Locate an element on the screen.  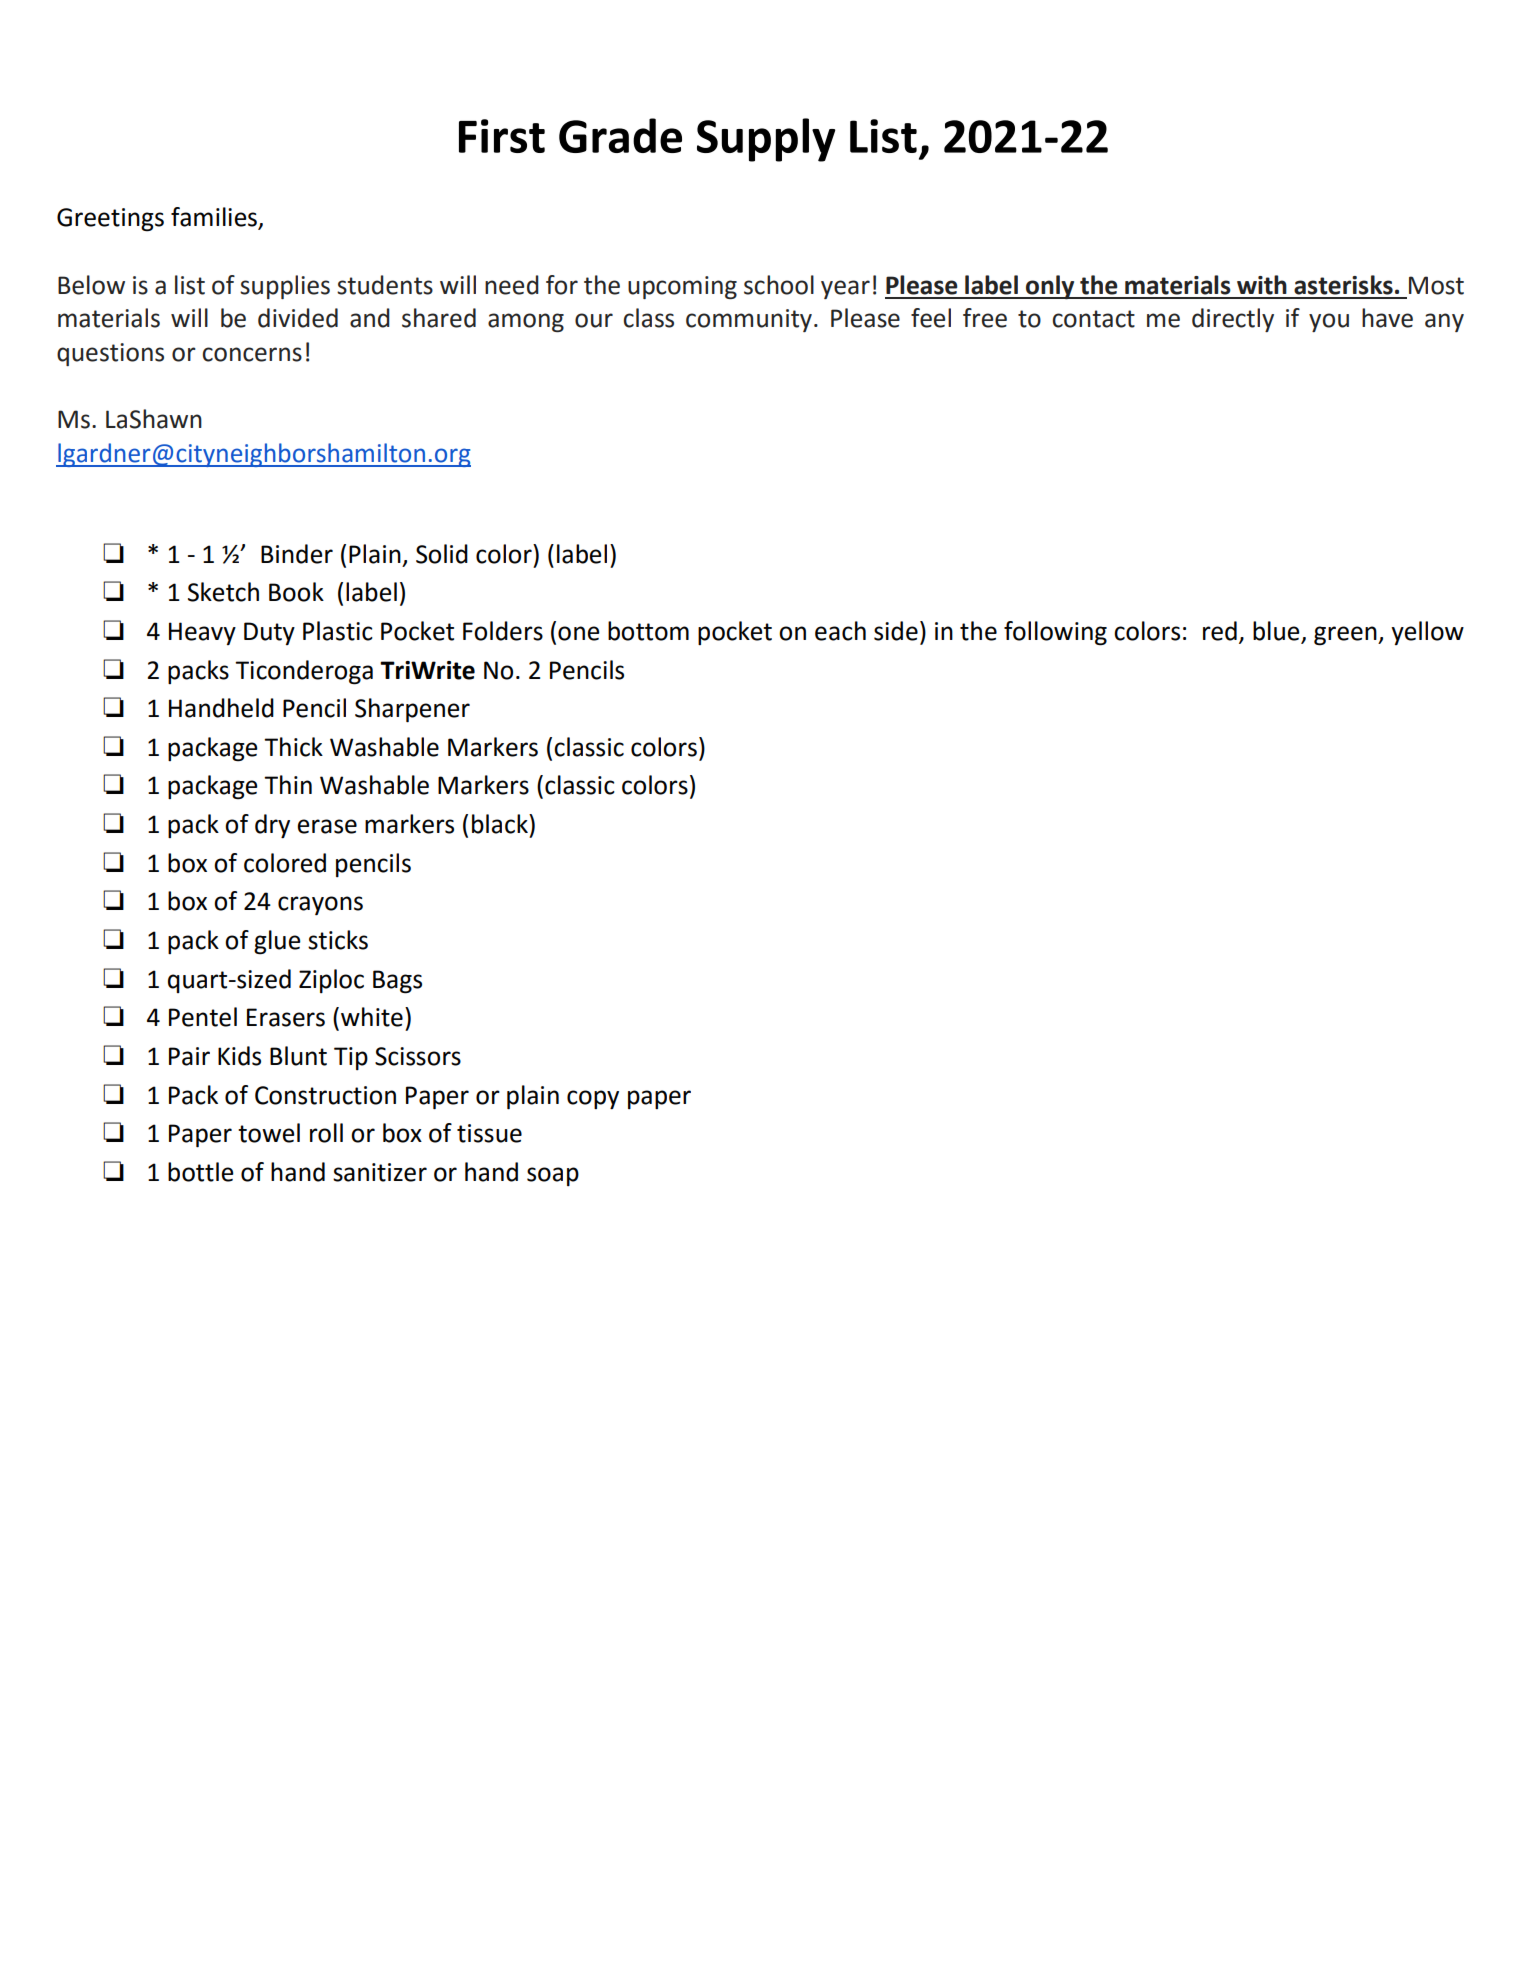
green is located at coordinates (1346, 636).
